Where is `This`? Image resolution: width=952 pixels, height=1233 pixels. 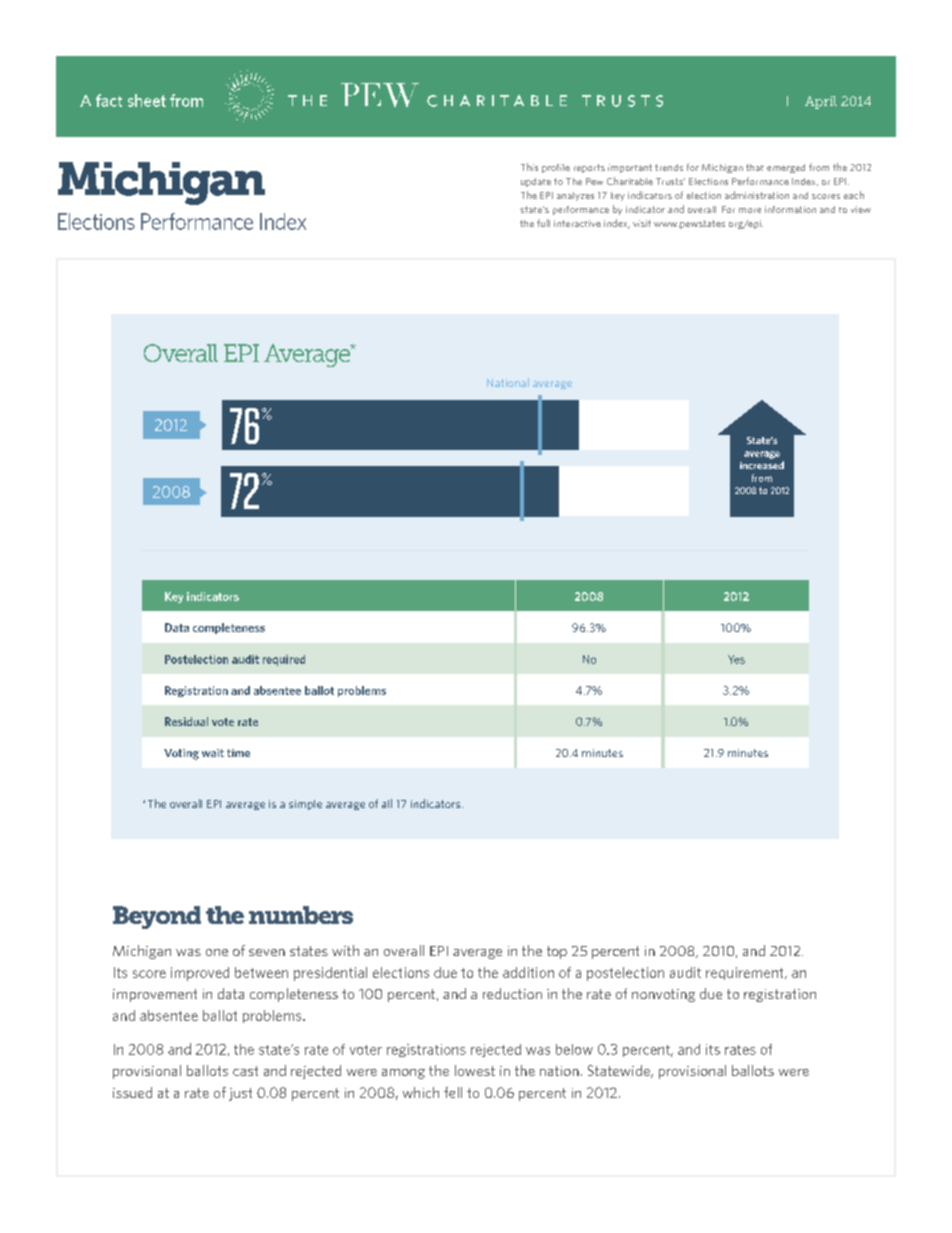
This is located at coordinates (529, 167).
